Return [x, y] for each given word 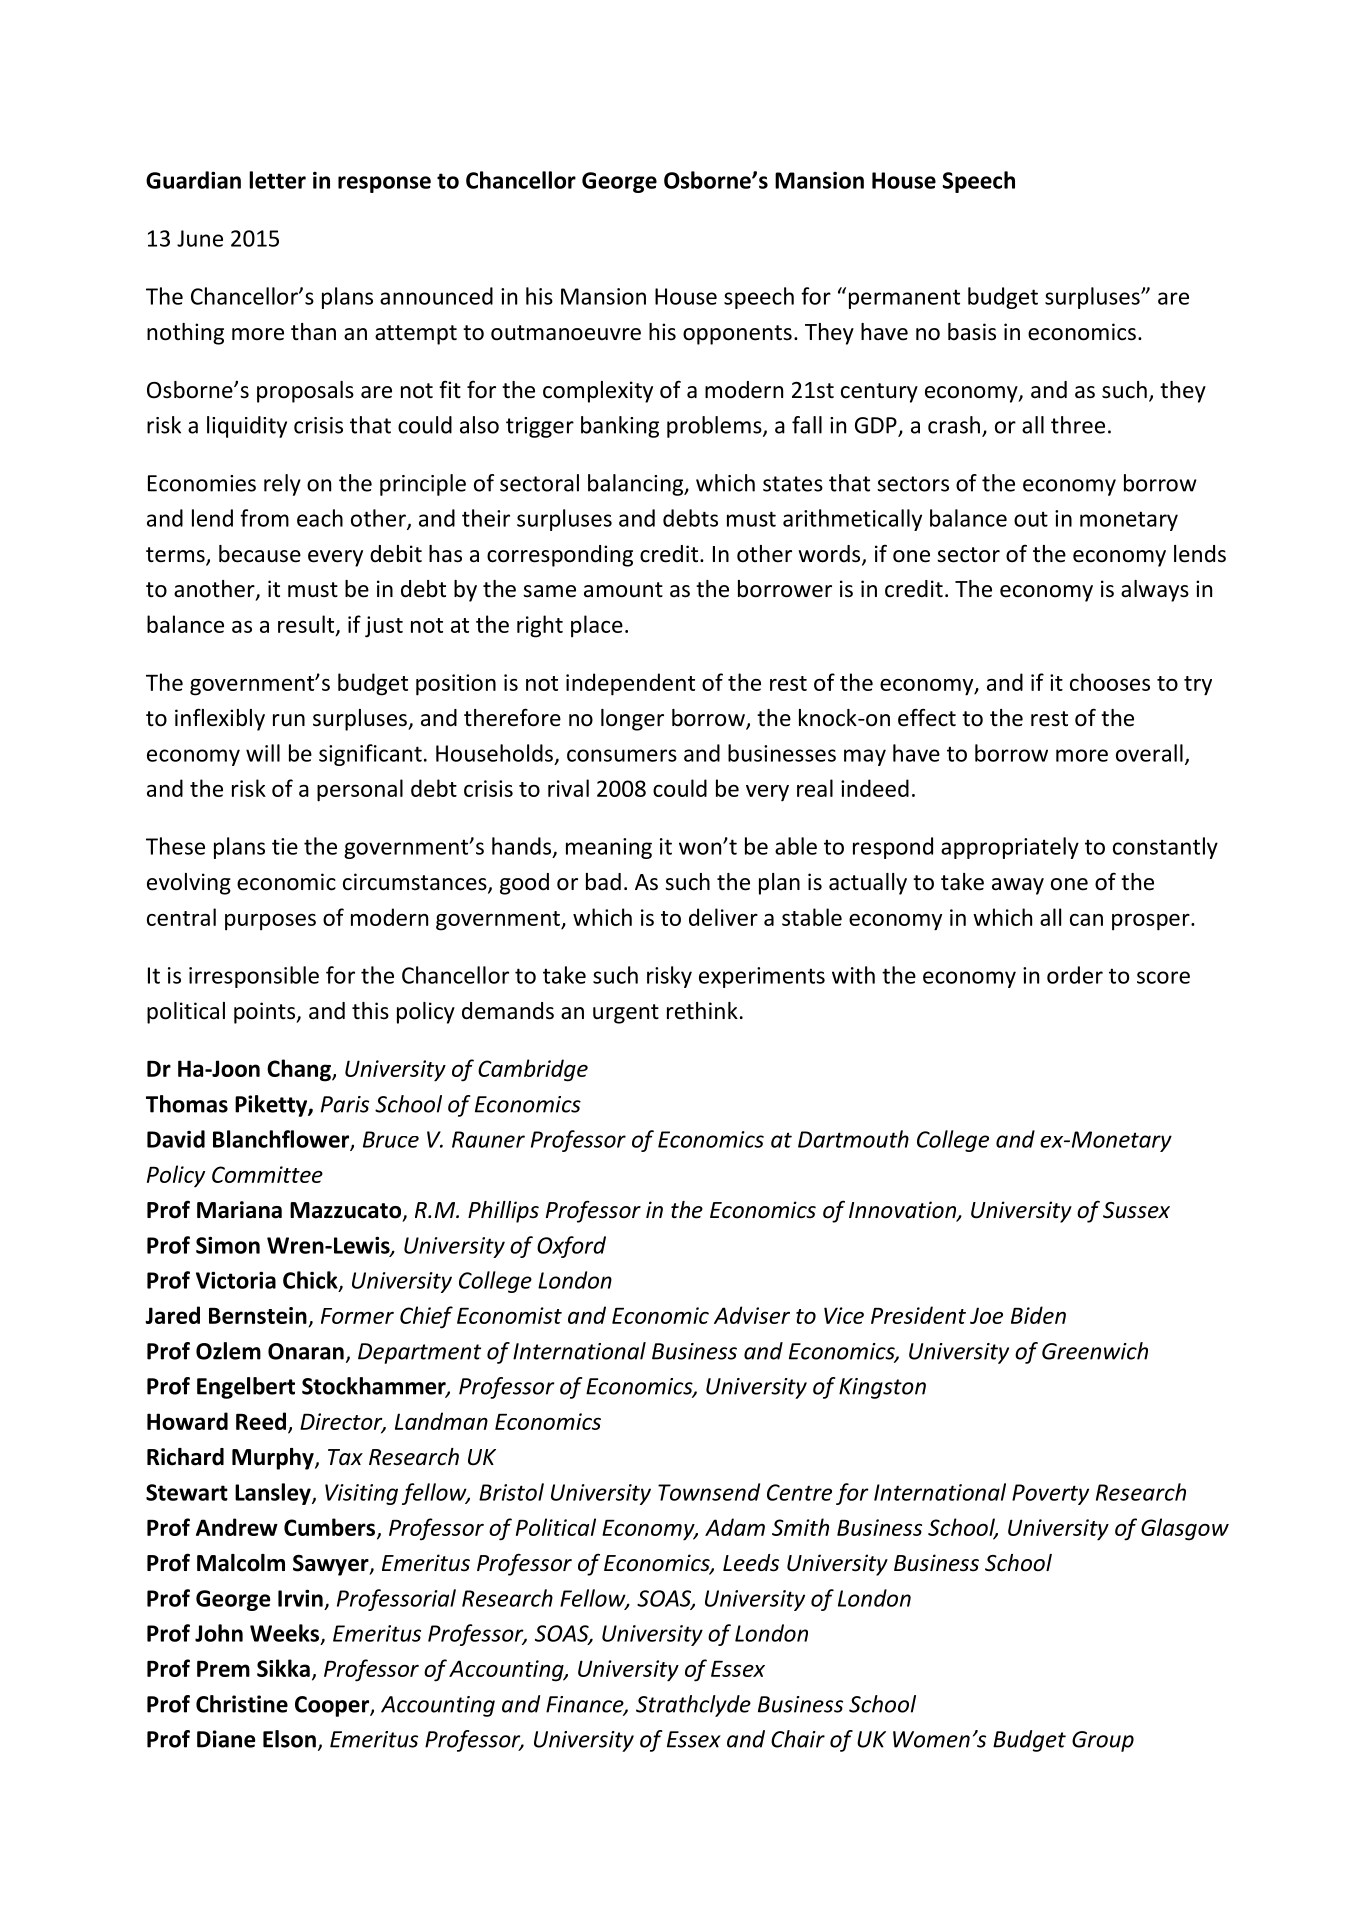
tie [285, 846]
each [320, 518]
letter [277, 180]
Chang [300, 1070]
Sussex [1136, 1210]
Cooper [333, 1706]
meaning [609, 848]
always [1155, 591]
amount [623, 590]
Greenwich [1095, 1351]
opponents [737, 335]
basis [972, 332]
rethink [702, 1011]
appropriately [1010, 848]
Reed [262, 1422]
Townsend [709, 1492]
